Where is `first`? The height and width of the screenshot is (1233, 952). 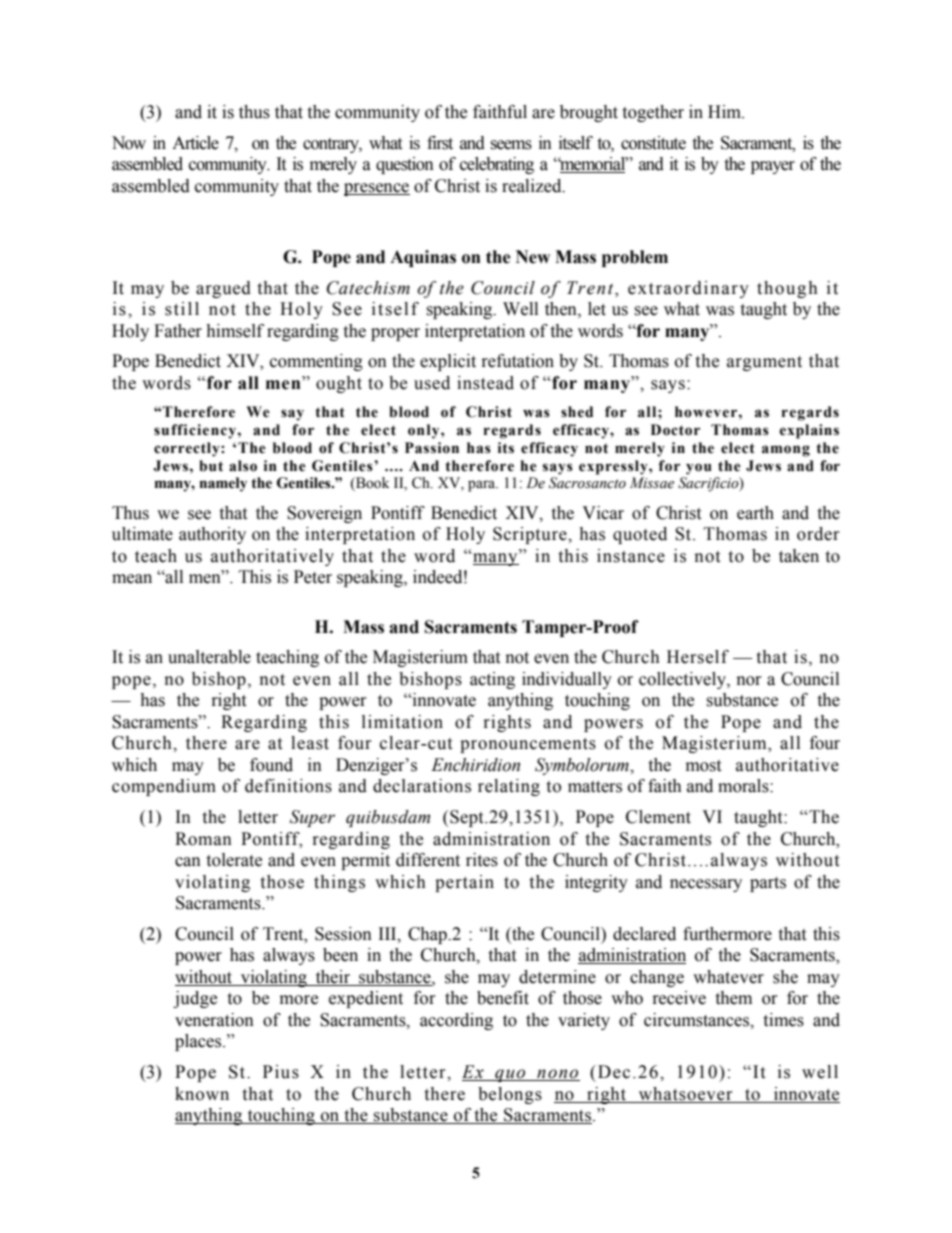 first is located at coordinates (440, 143).
